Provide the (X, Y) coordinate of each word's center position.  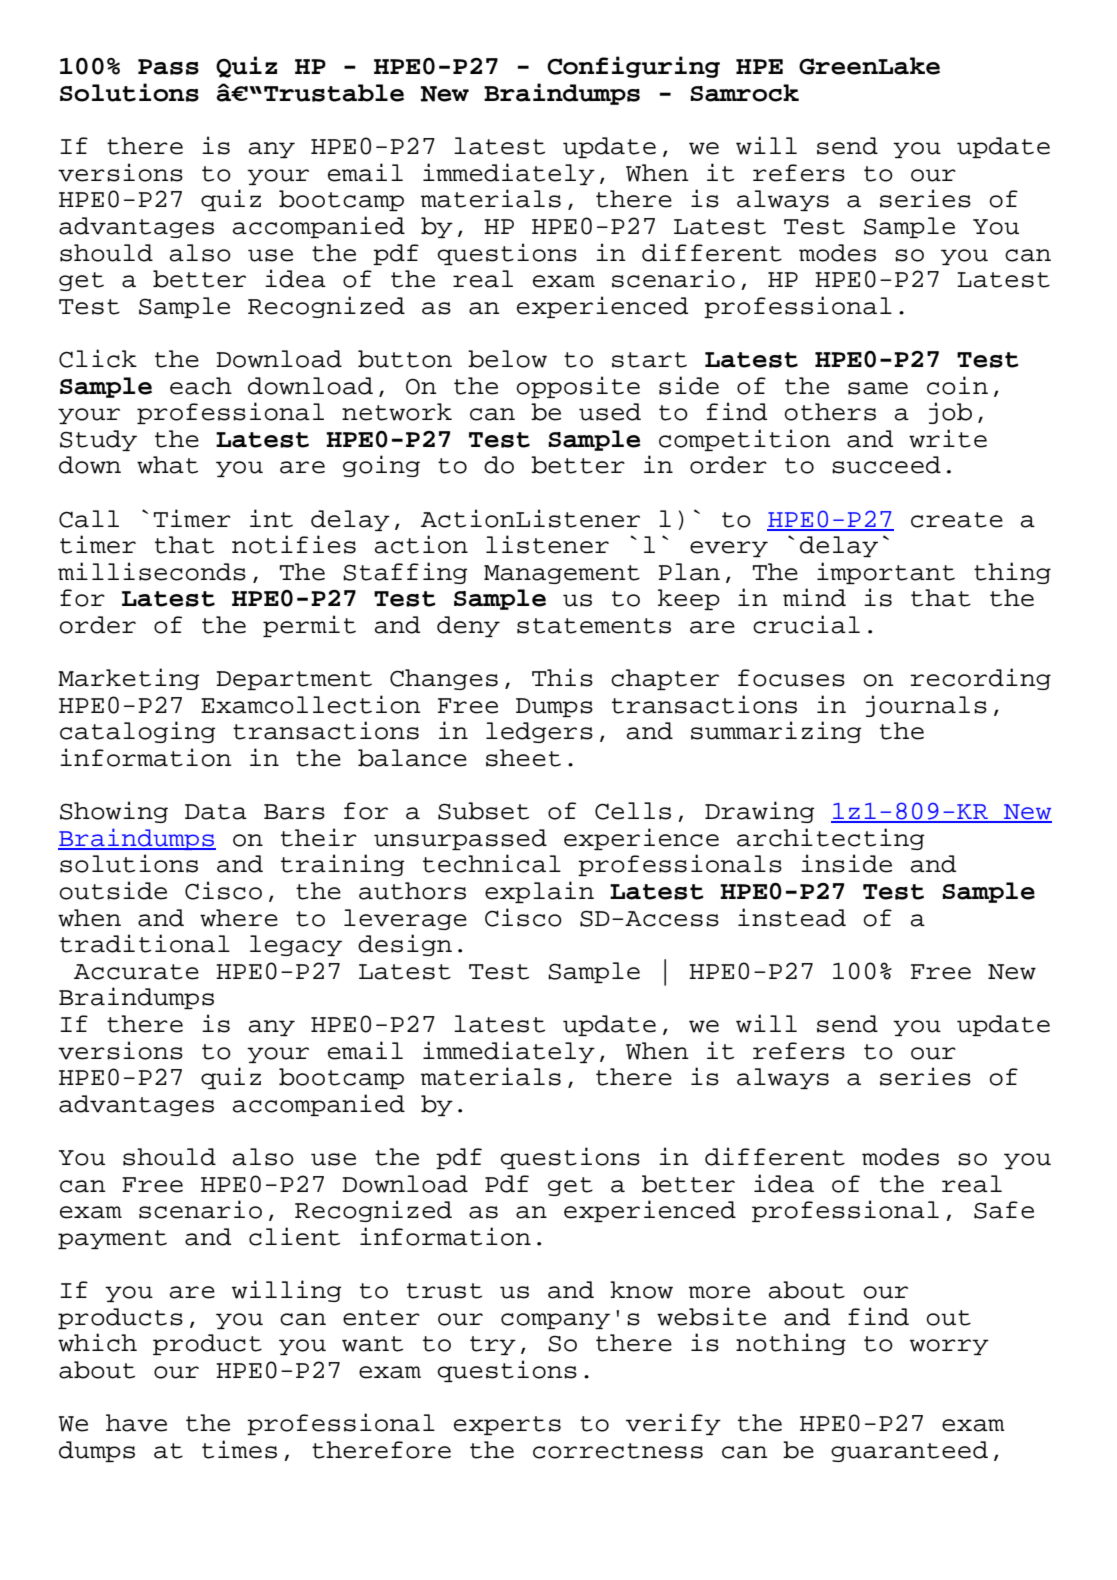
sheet (523, 758)
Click (98, 358)
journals (926, 706)
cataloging (137, 732)
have (136, 1423)
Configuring (633, 67)
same (878, 388)
